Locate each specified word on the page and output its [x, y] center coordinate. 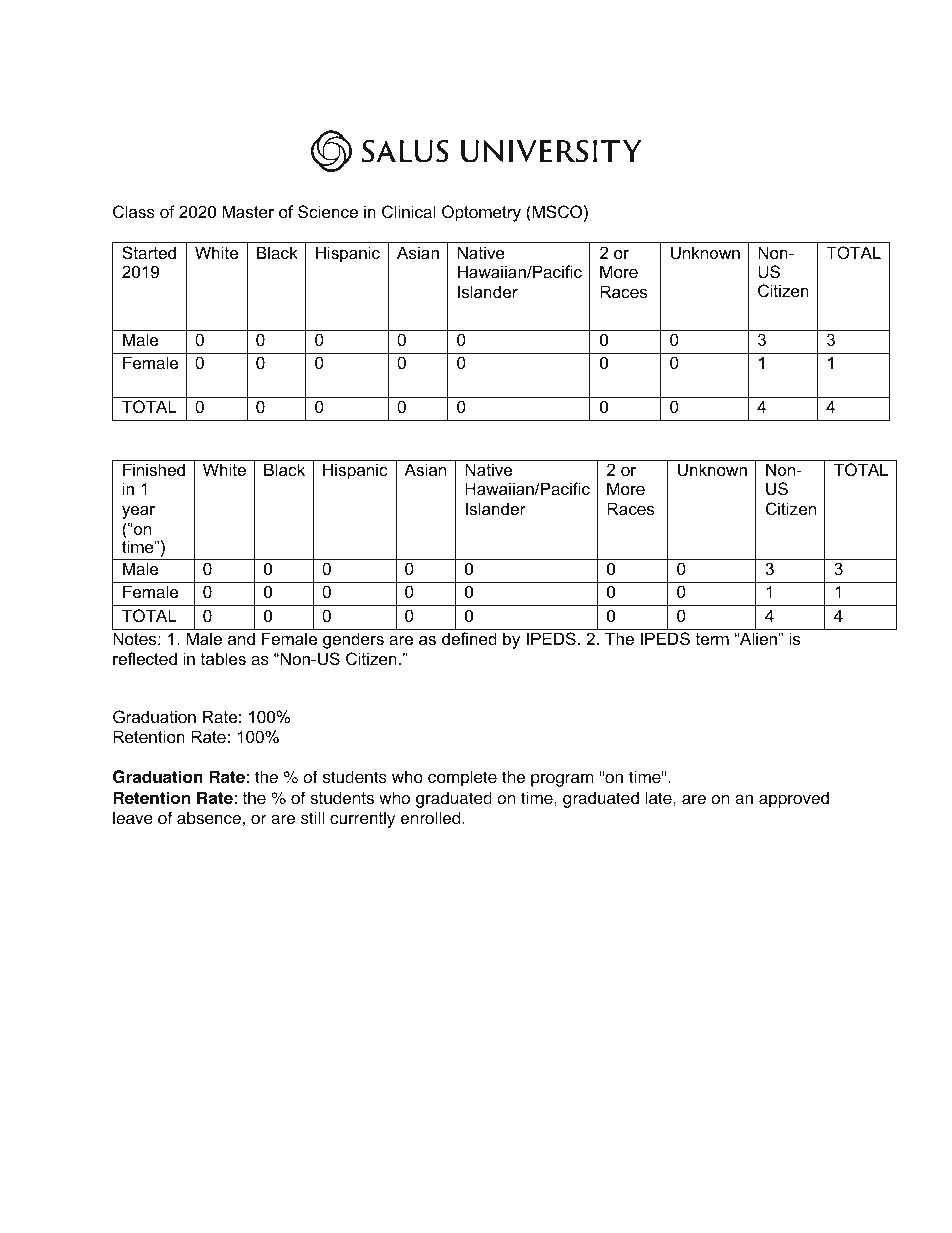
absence [209, 818]
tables [223, 658]
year [138, 512]
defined [469, 638]
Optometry [481, 213]
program [562, 780]
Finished [154, 469]
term [712, 639]
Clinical [409, 211]
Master [248, 211]
